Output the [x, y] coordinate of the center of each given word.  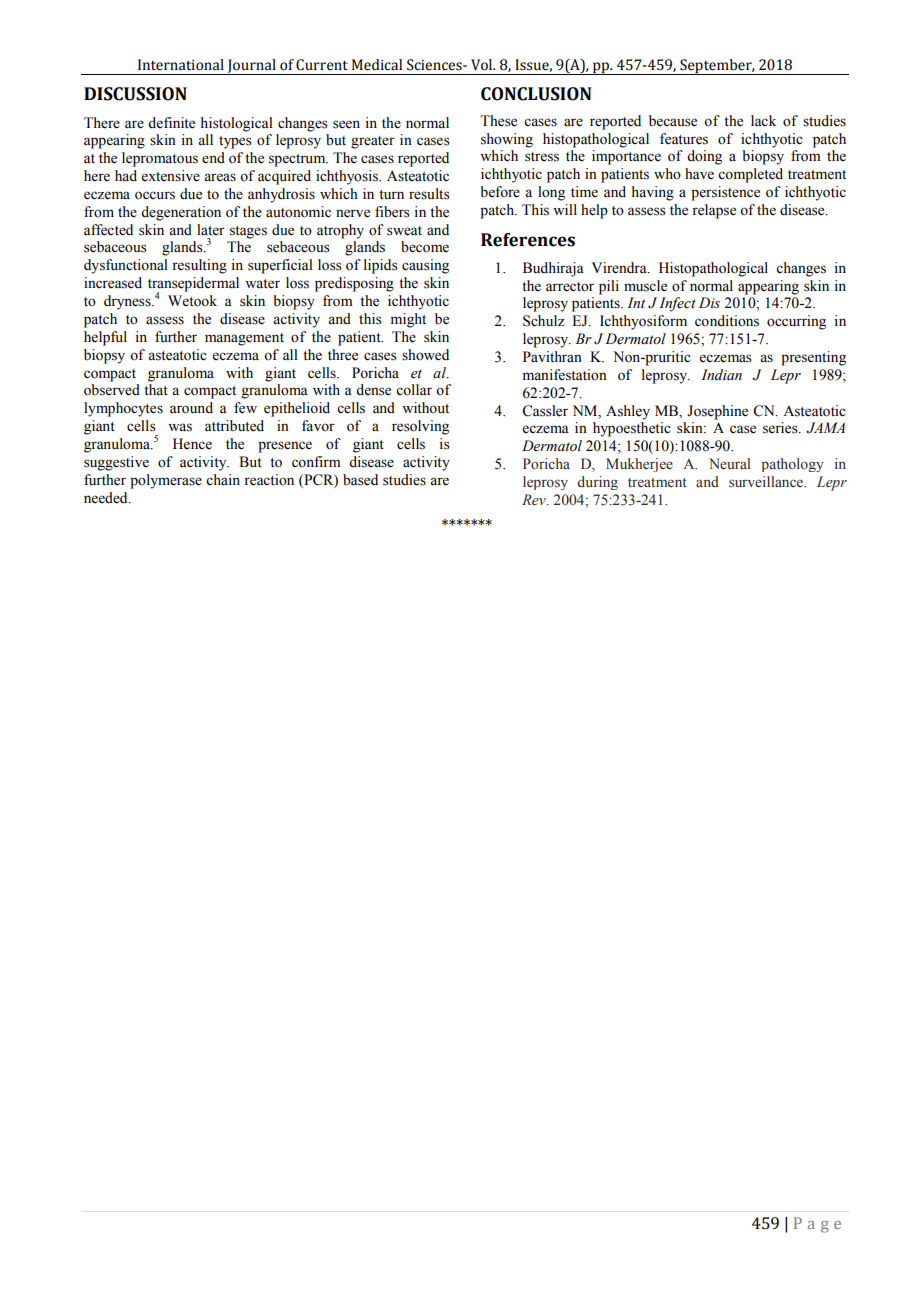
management [244, 339]
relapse [714, 211]
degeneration [181, 213]
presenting [813, 358]
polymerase [166, 481]
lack [763, 120]
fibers [392, 212]
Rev [535, 500]
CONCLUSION [536, 94]
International [181, 65]
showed [425, 355]
